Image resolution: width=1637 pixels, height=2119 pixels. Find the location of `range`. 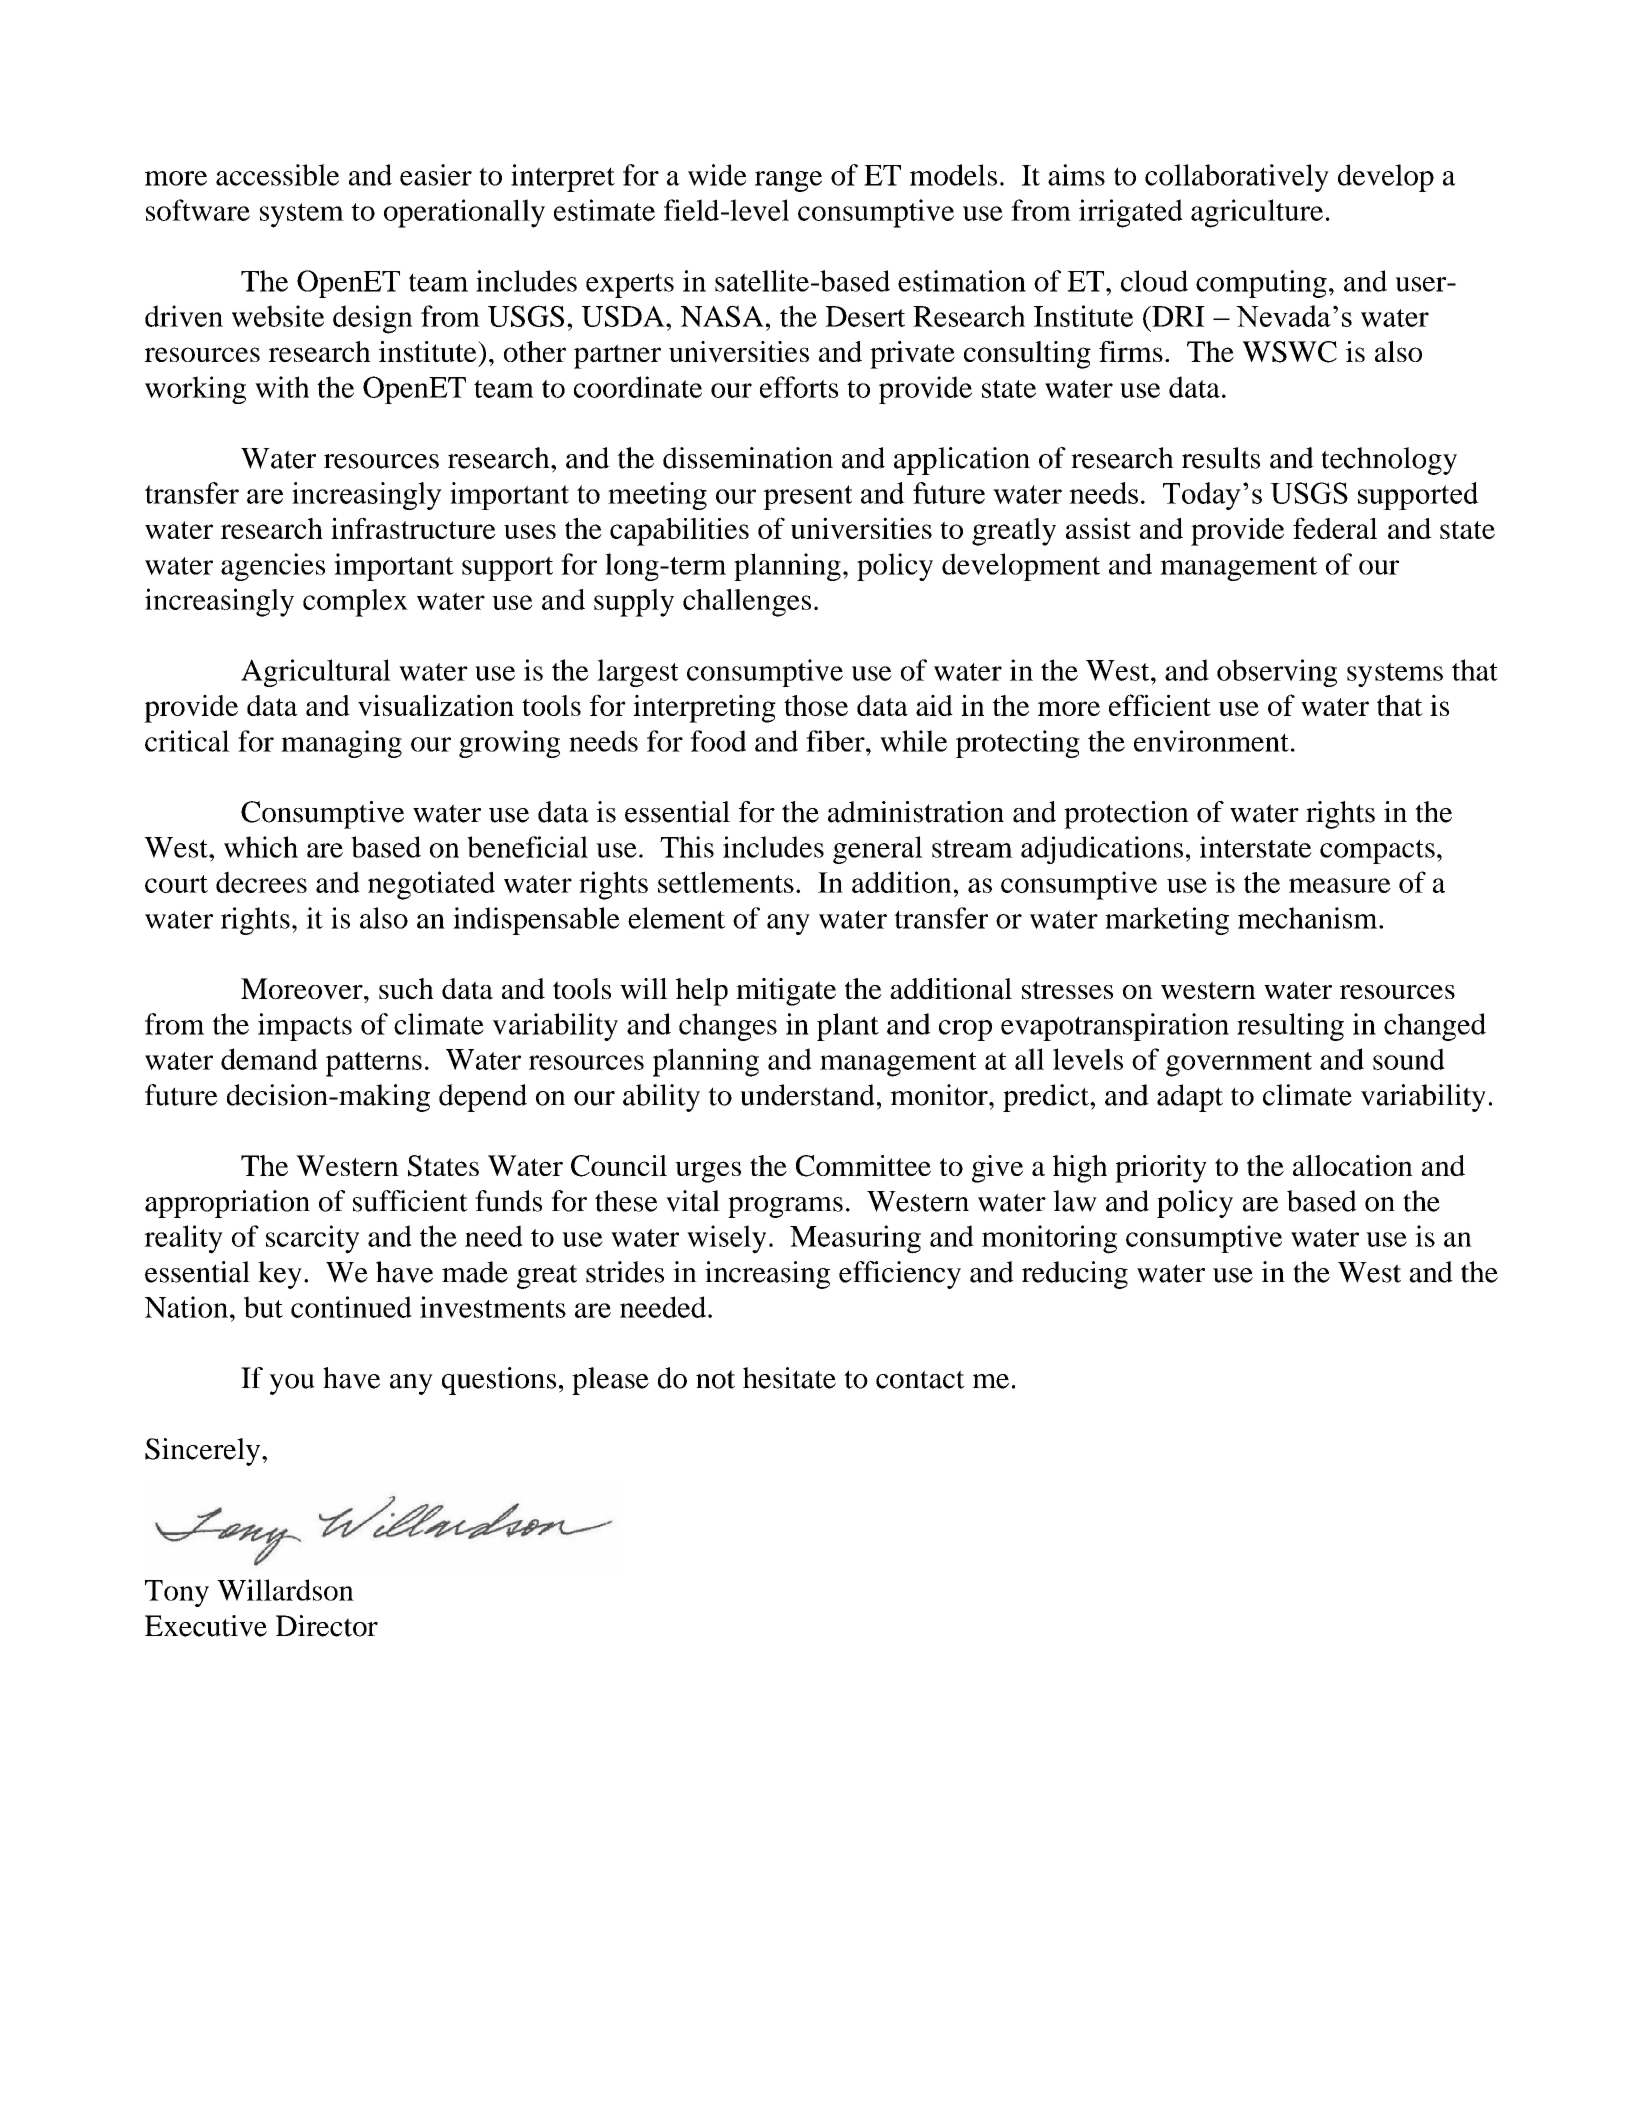

range is located at coordinates (788, 181).
